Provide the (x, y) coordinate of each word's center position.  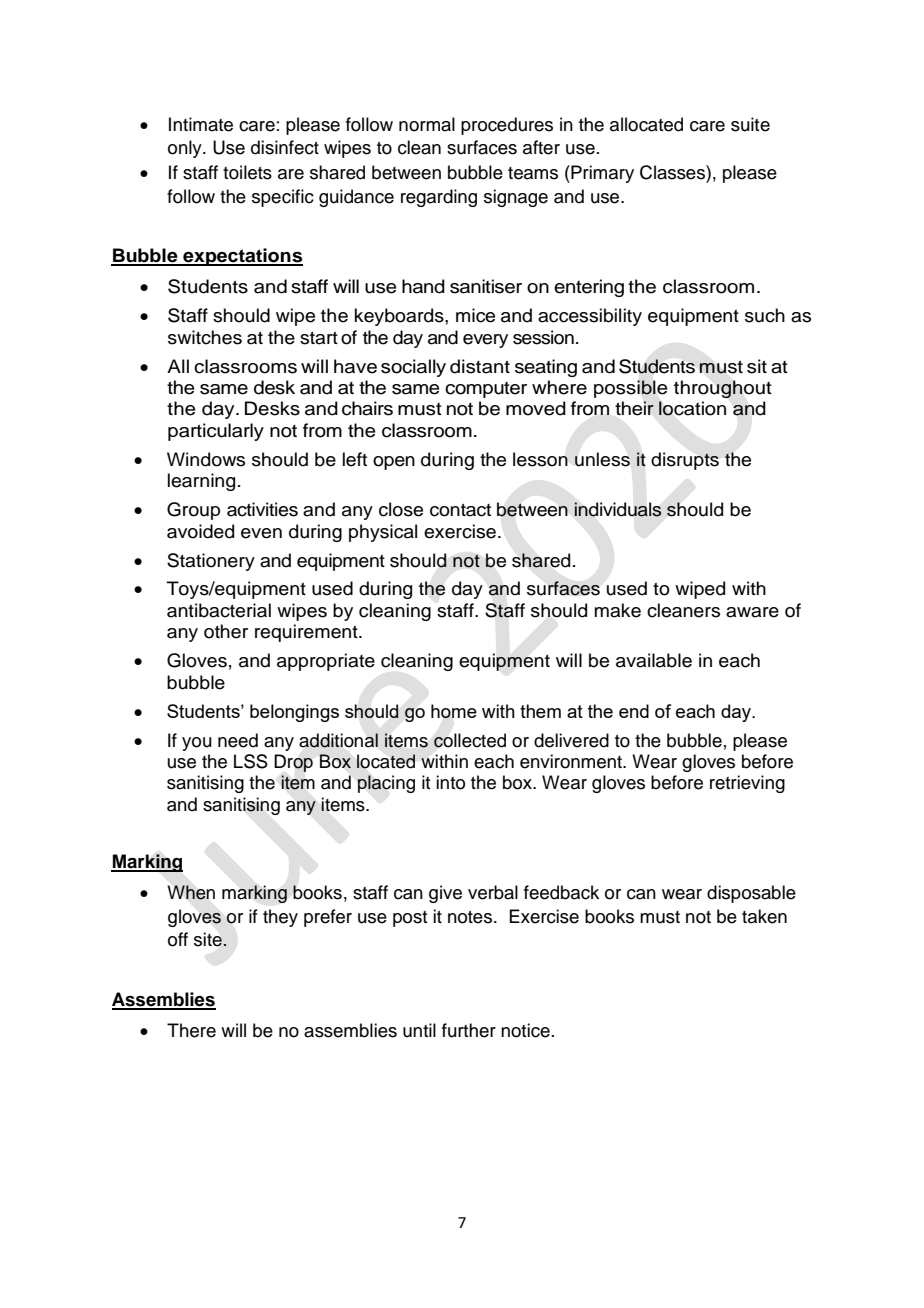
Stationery (211, 562)
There (191, 1030)
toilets (247, 172)
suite (750, 124)
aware (752, 612)
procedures (507, 126)
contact (460, 510)
